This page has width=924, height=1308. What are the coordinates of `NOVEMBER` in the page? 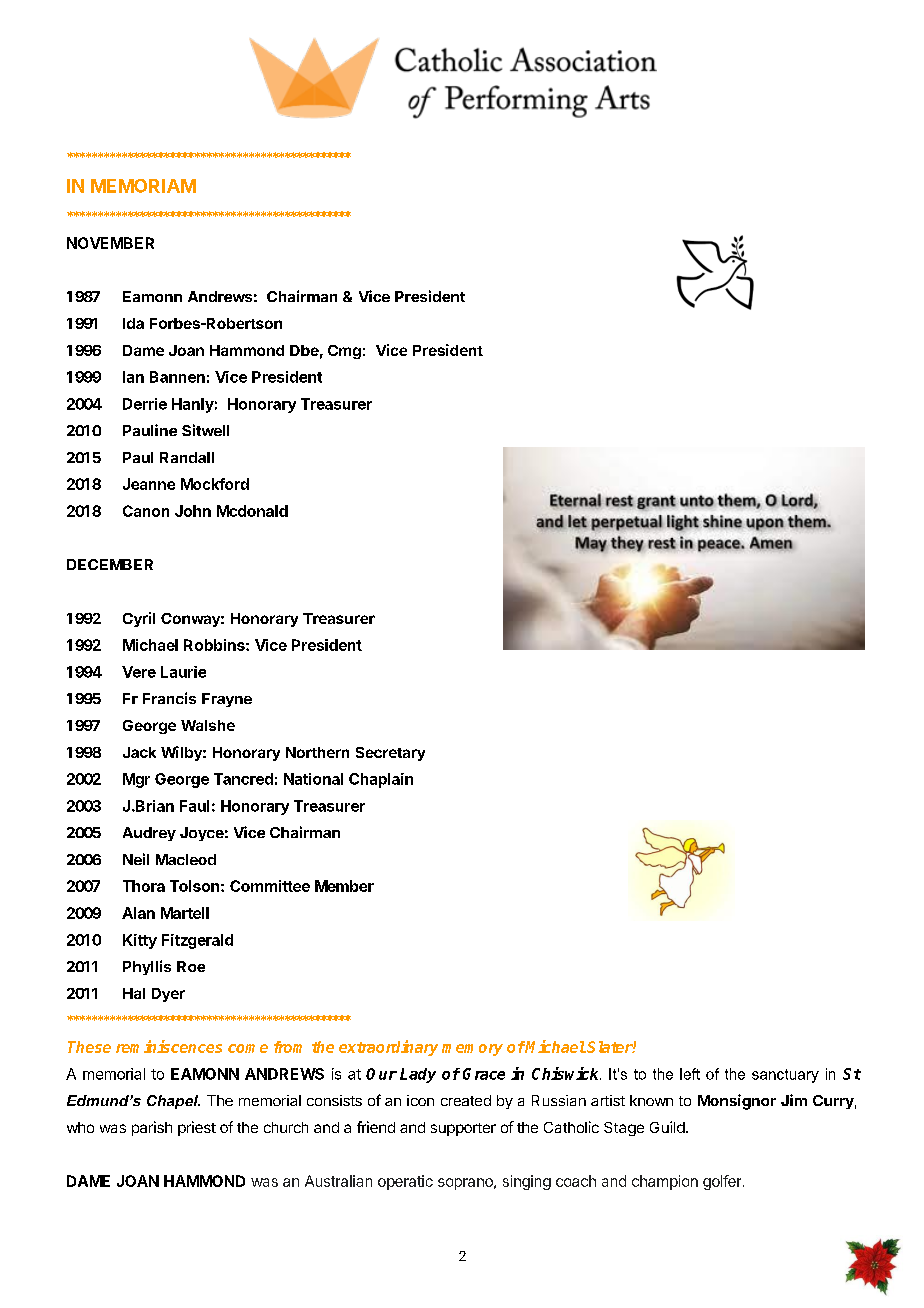 It's located at (110, 243).
